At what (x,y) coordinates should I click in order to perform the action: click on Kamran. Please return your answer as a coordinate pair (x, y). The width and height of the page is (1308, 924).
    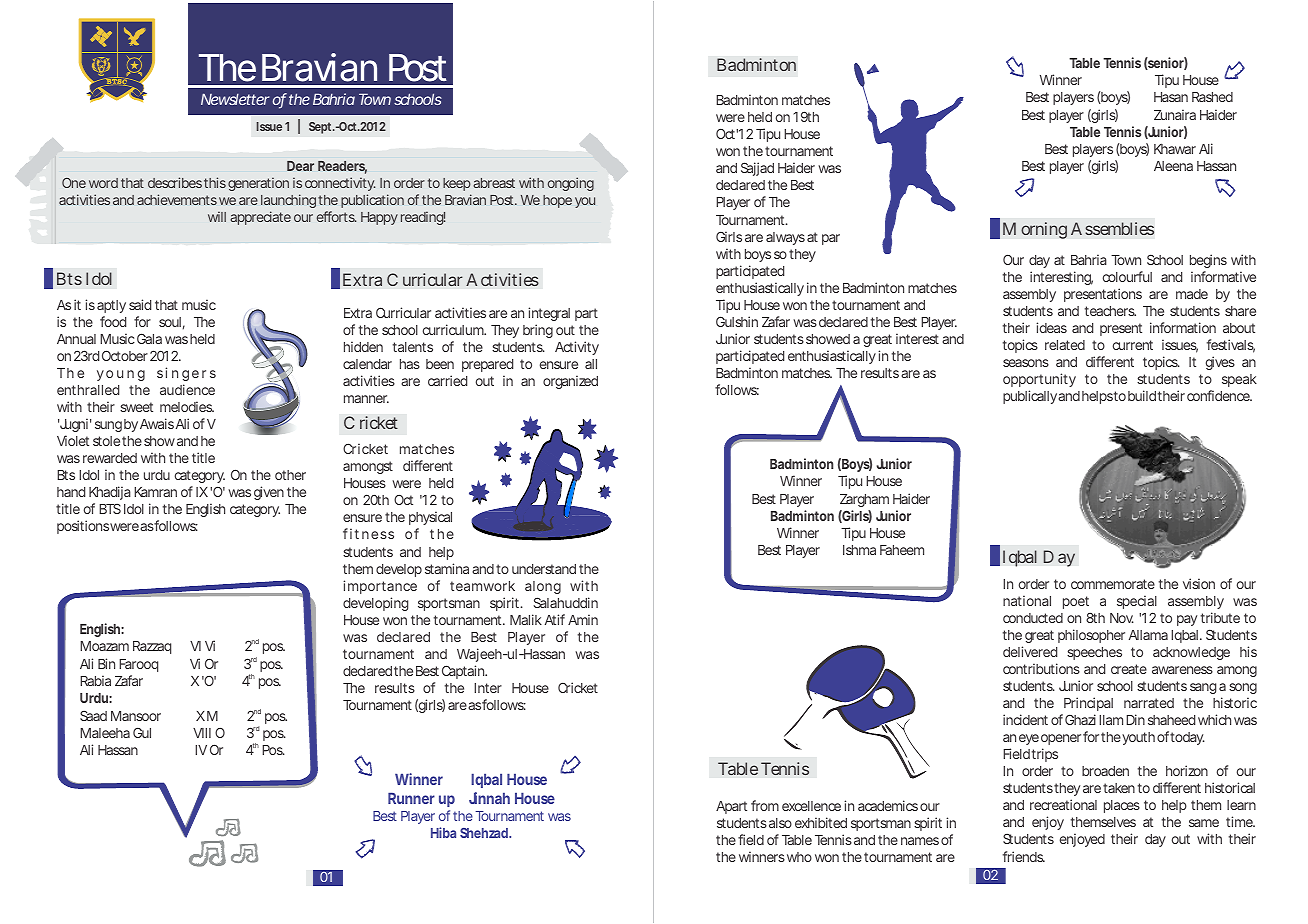
    Looking at the image, I should click on (155, 492).
